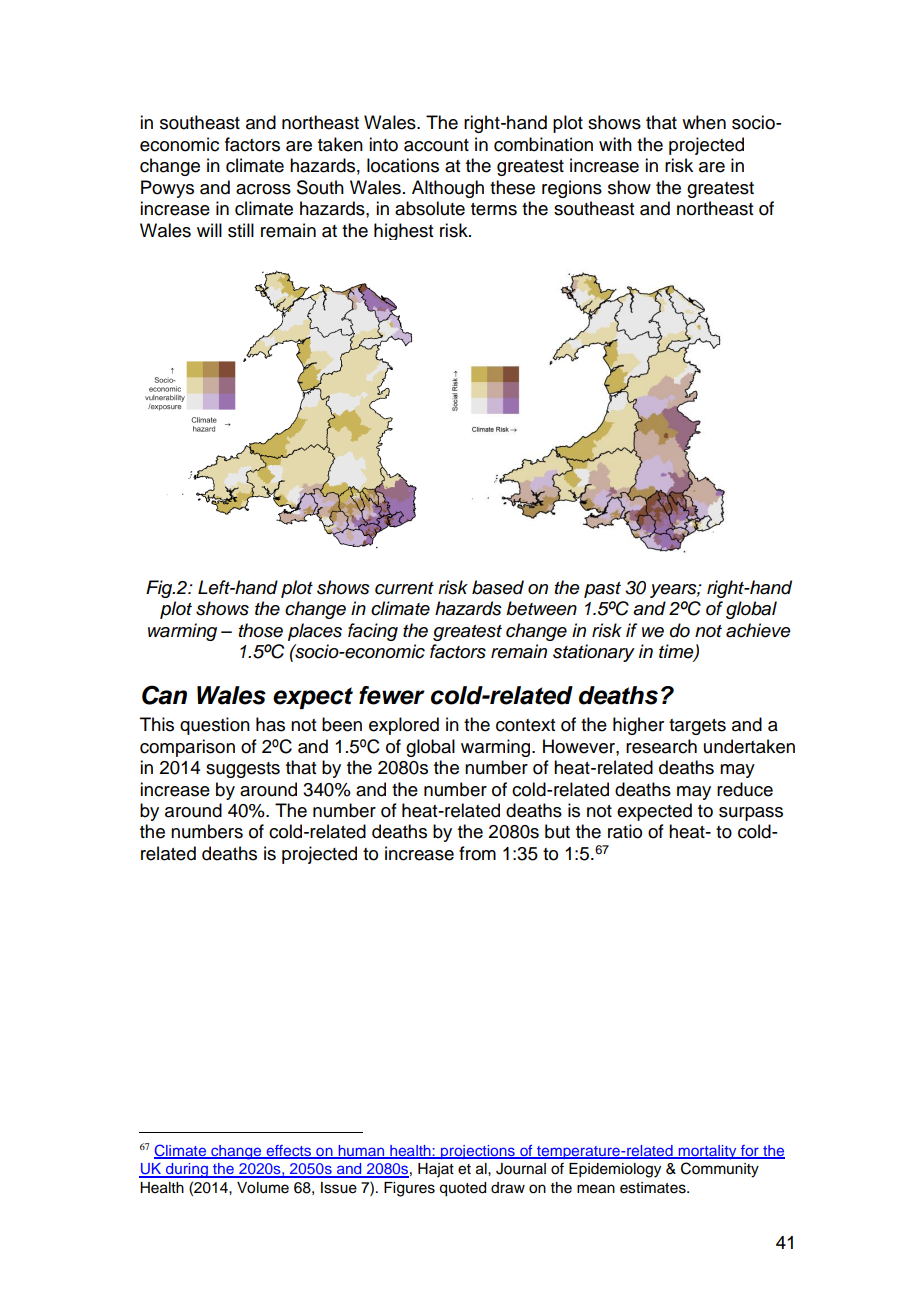 The image size is (924, 1308). I want to click on account, so click(436, 145).
